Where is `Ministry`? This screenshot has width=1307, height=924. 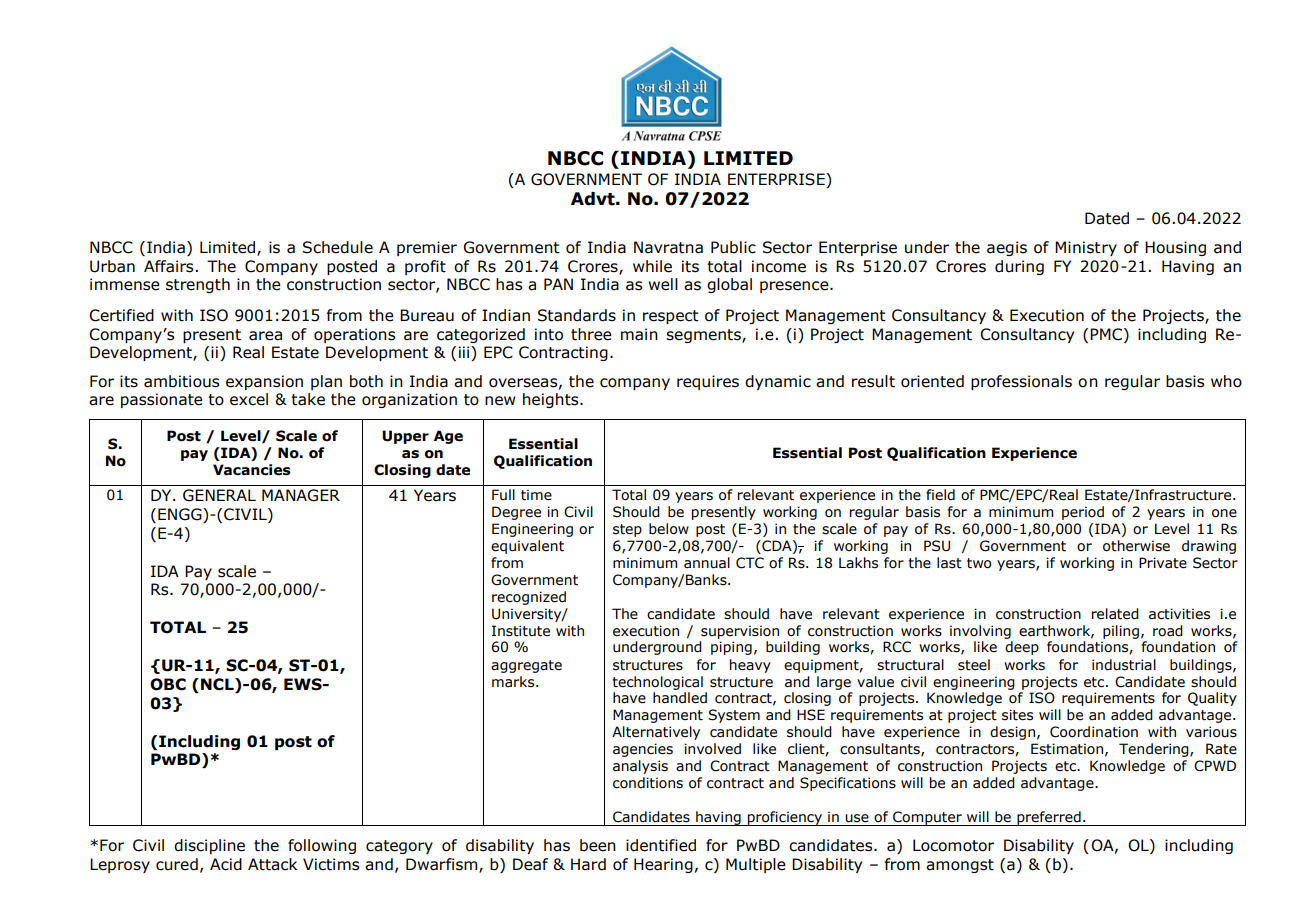
Ministry is located at coordinates (1086, 248).
